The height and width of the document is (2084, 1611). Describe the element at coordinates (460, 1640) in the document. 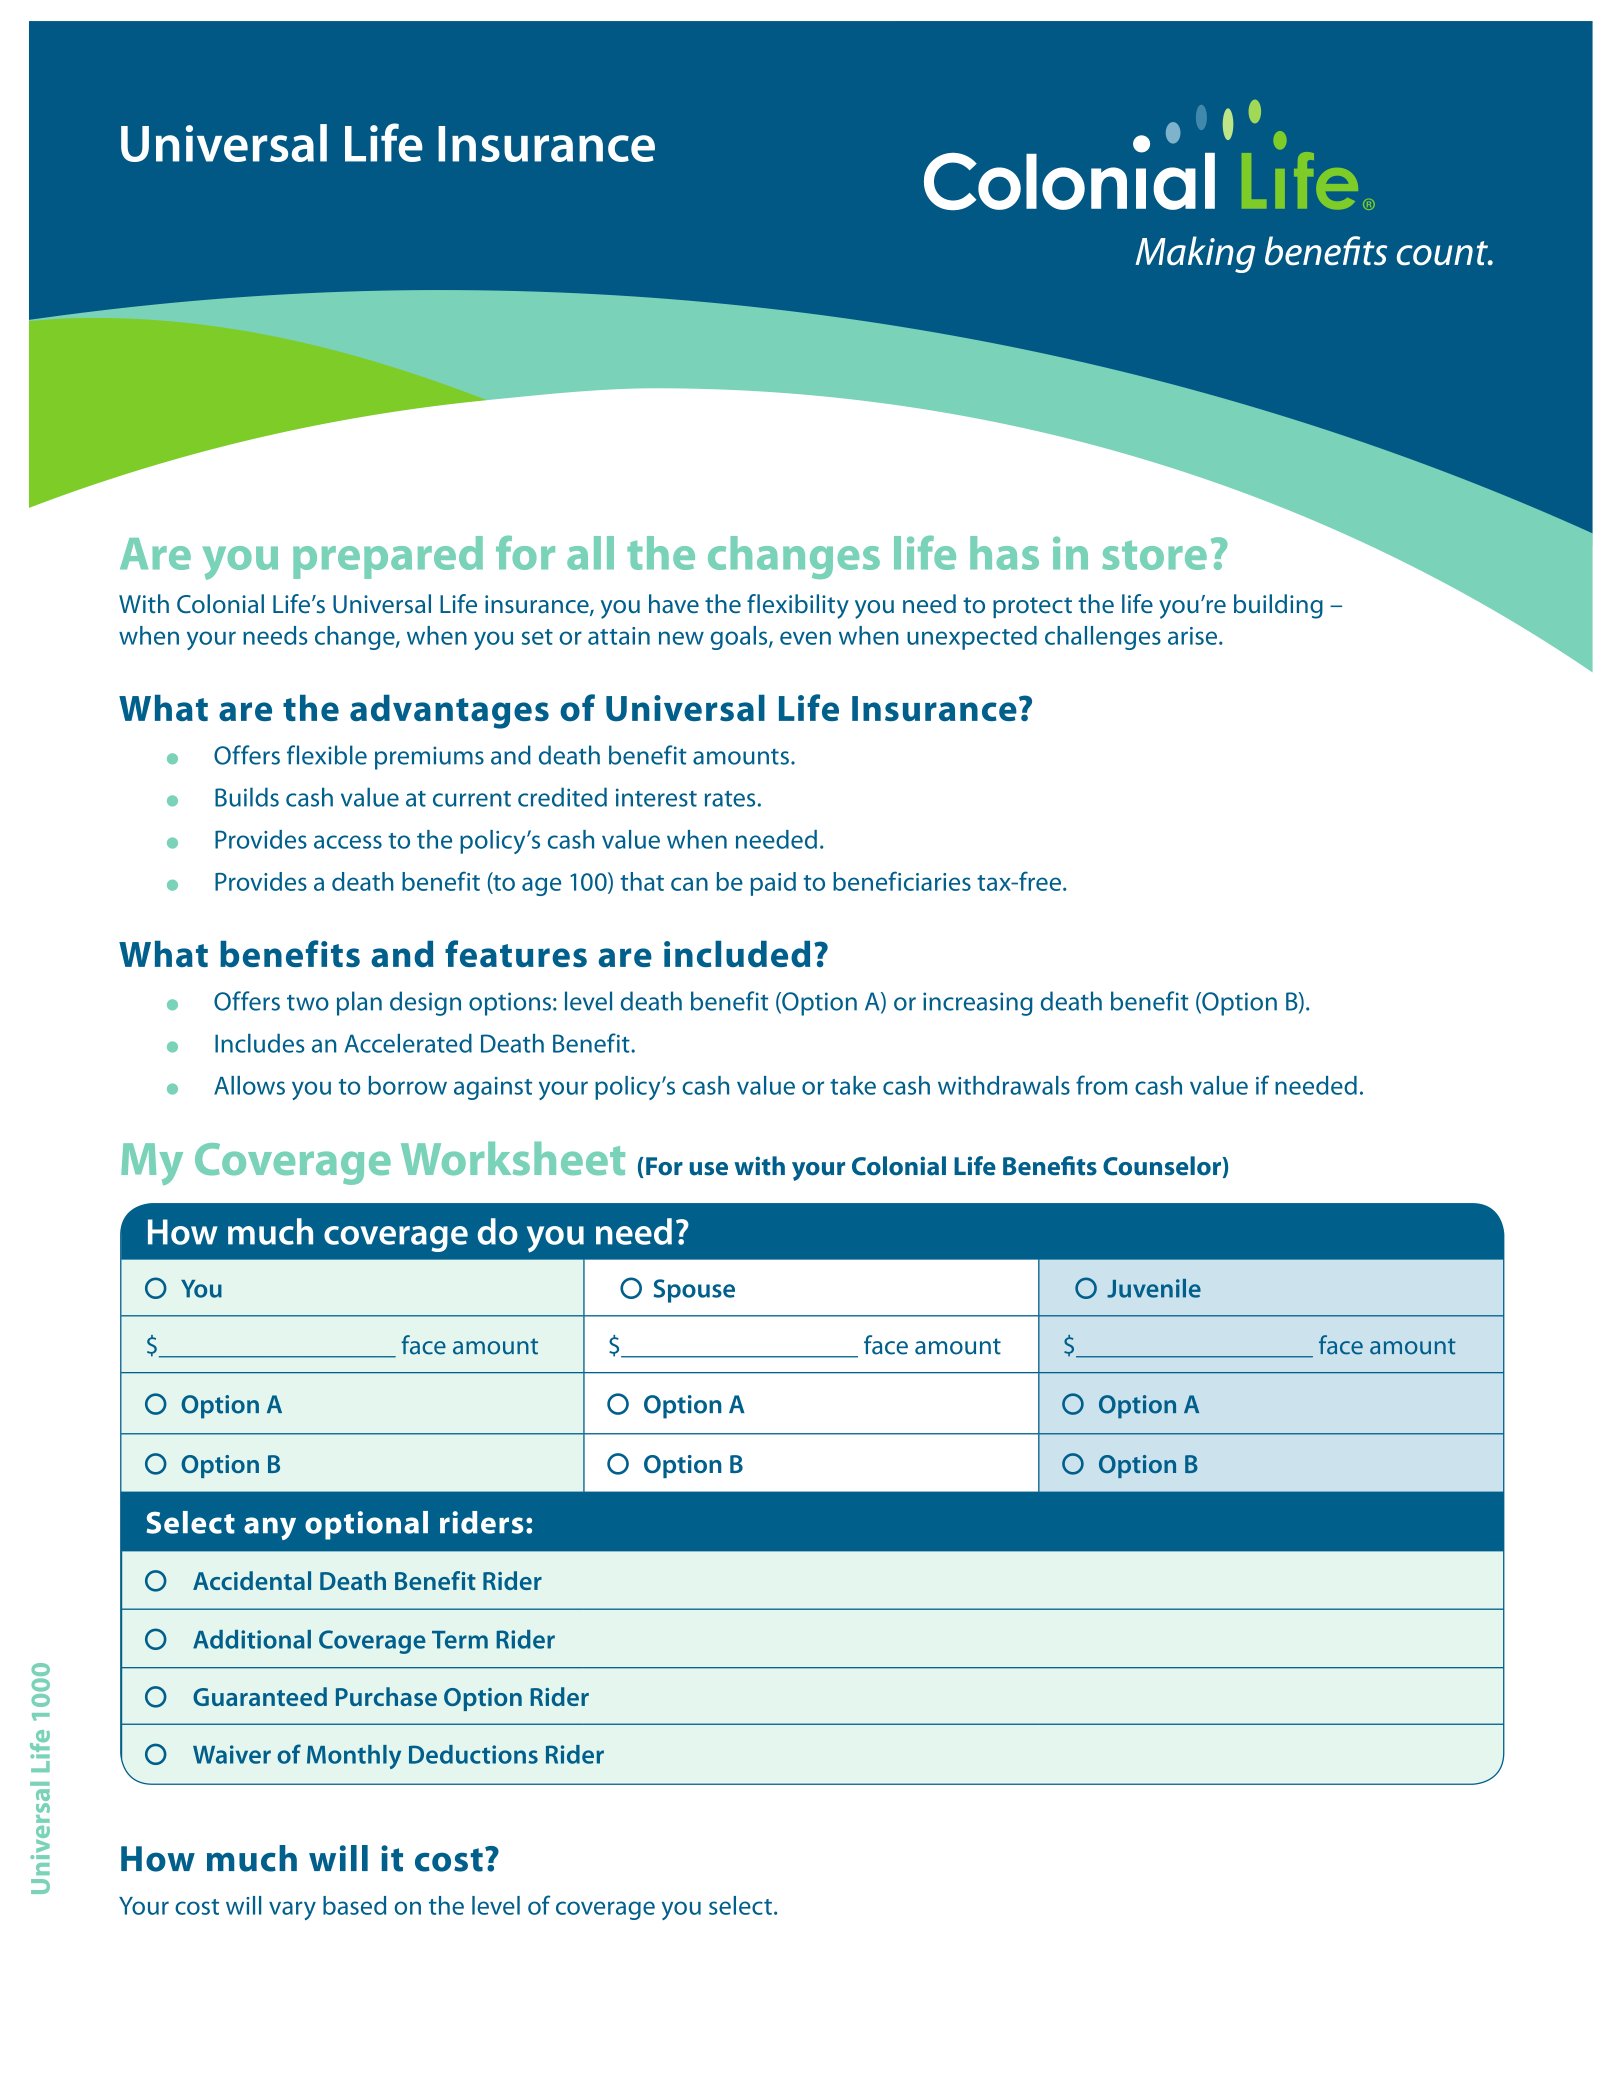

I see `Term` at that location.
